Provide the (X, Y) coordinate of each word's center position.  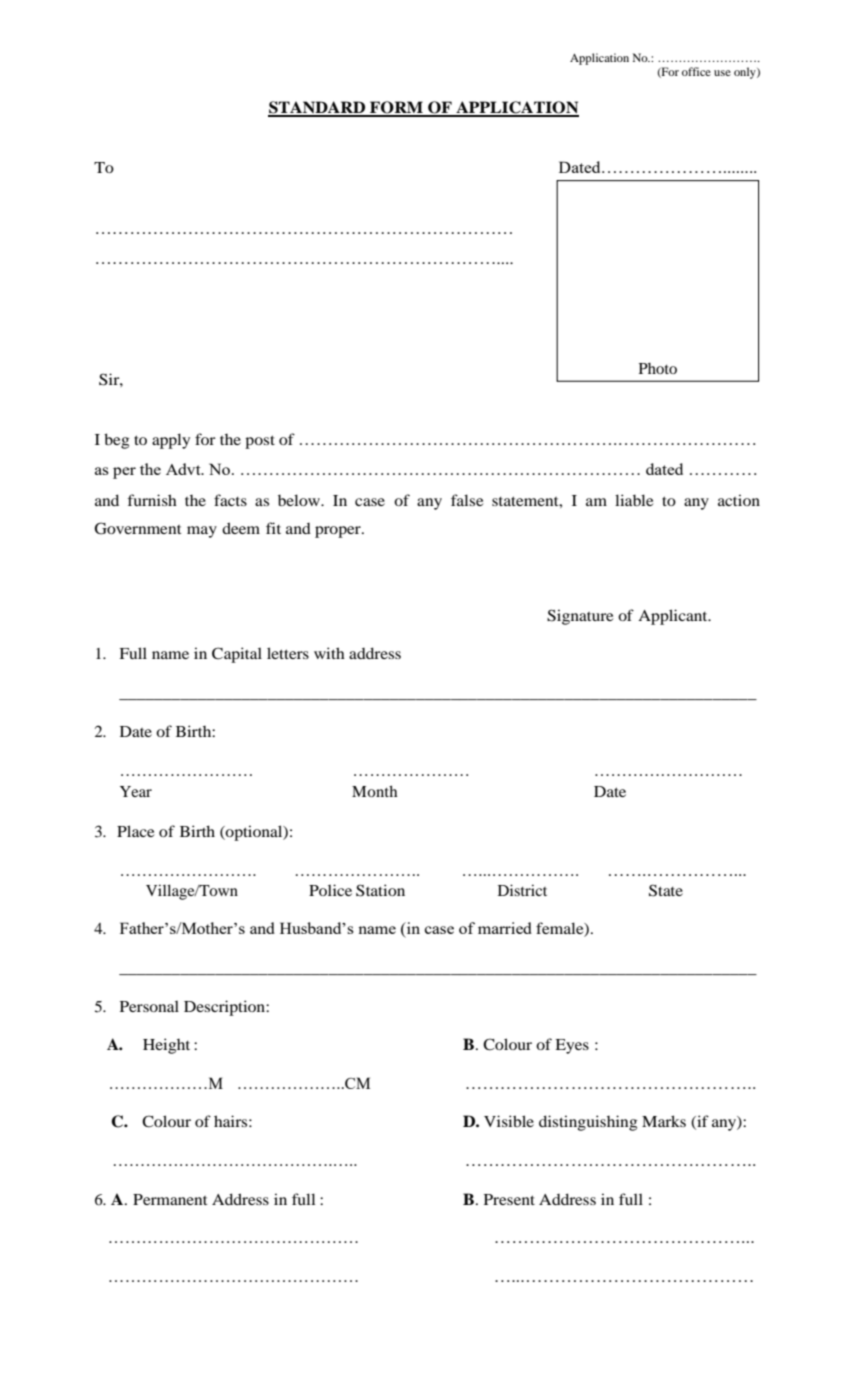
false (467, 500)
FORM (397, 108)
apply (171, 441)
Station (380, 890)
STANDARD (318, 108)
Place (135, 831)
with (329, 653)
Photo (658, 368)
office (696, 71)
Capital (237, 655)
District (522, 890)
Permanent (170, 1199)
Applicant (674, 617)
